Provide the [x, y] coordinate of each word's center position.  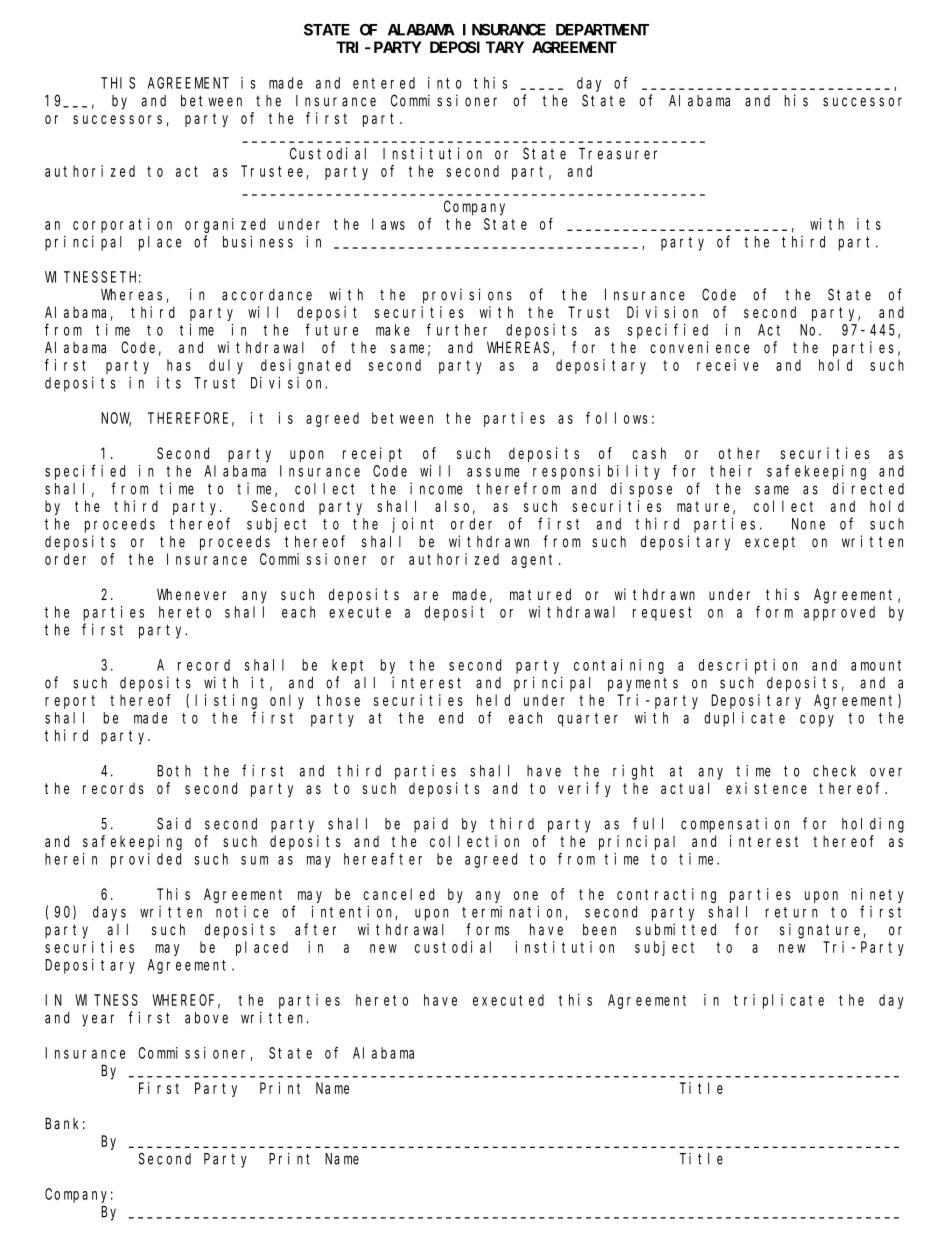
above [206, 1018]
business [258, 241]
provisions [467, 296]
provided [146, 860]
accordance [267, 295]
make [393, 330]
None [808, 524]
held [493, 700]
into [445, 83]
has [179, 365]
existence [766, 788]
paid [431, 825]
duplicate [744, 719]
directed [868, 488]
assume [493, 472]
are [426, 596]
